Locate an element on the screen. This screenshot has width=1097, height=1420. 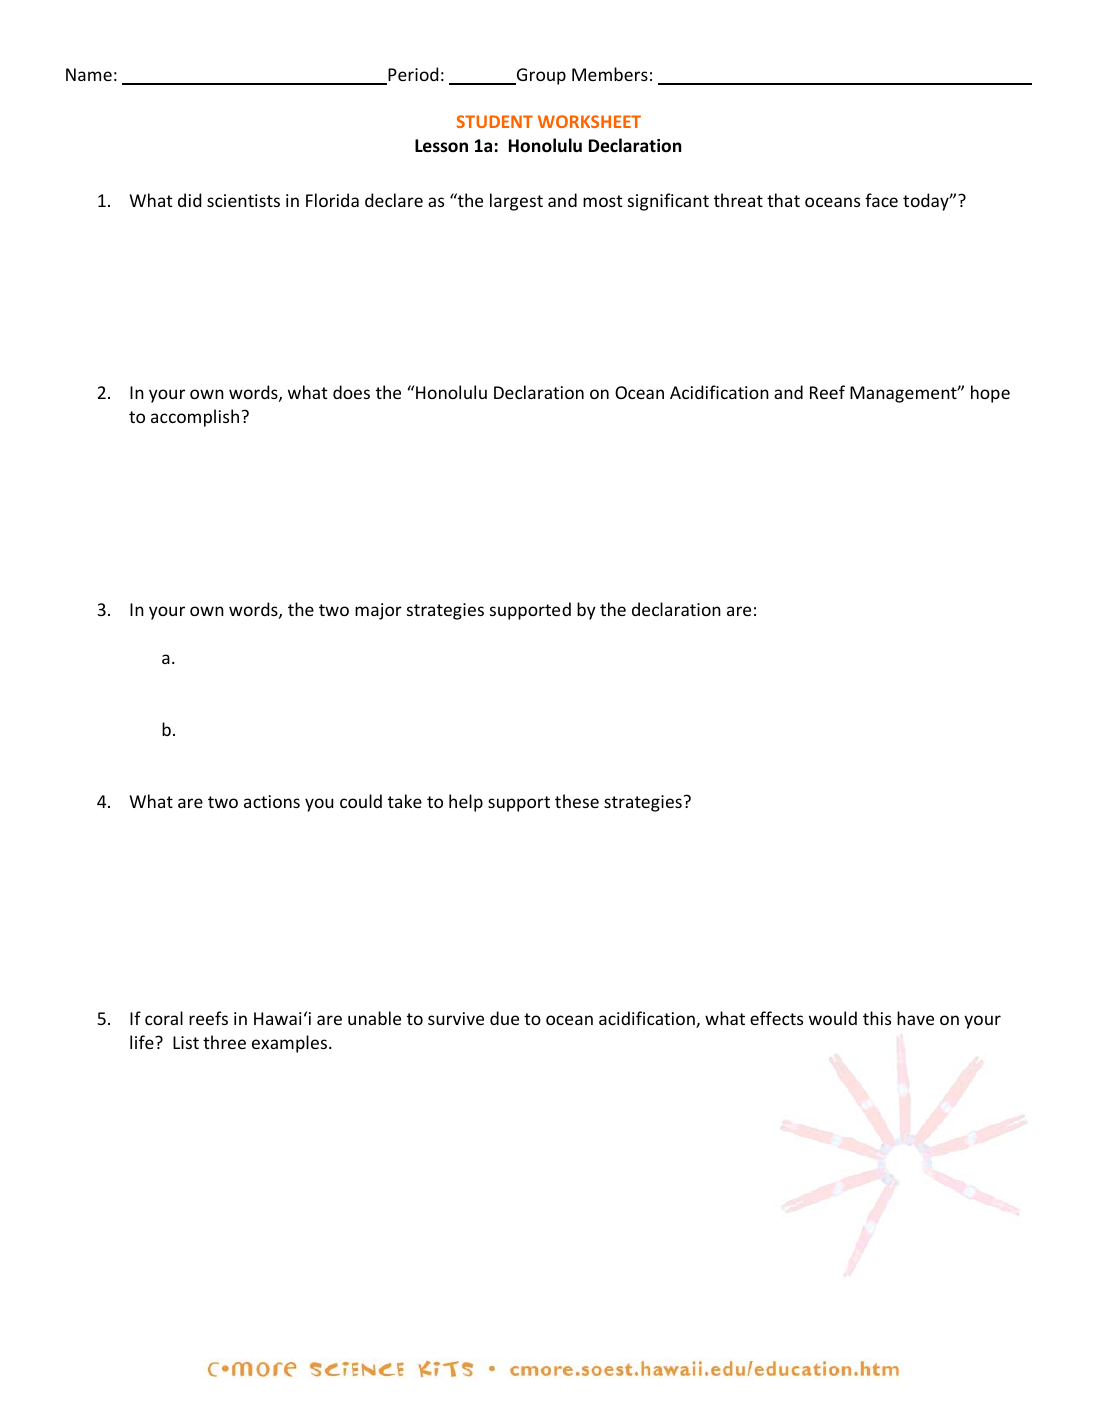
major is located at coordinates (378, 611).
